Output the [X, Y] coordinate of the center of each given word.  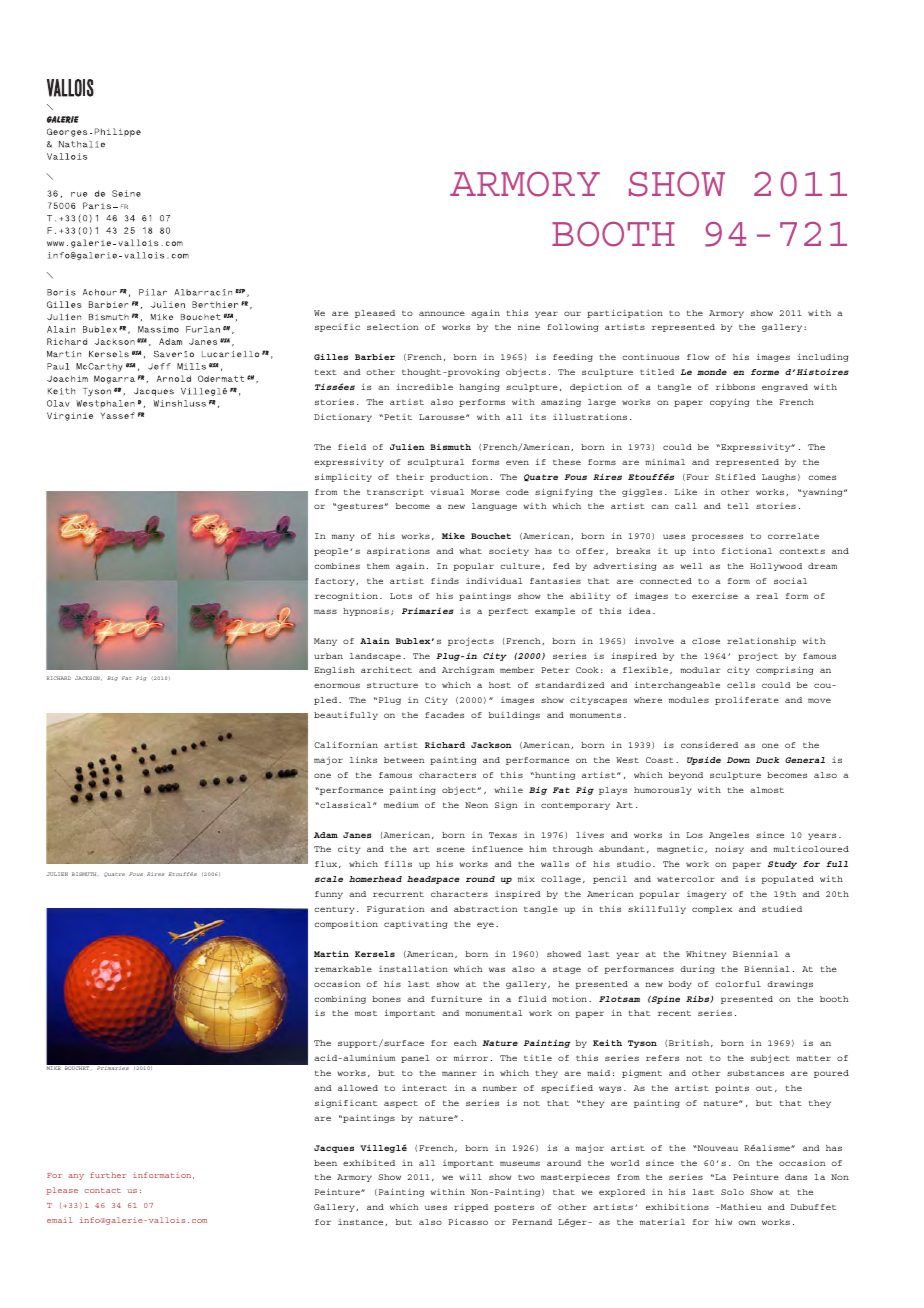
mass [325, 611]
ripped [471, 1208]
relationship [761, 641]
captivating [415, 925]
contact [103, 1190]
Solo [732, 1192]
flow [698, 357]
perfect [508, 612]
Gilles [331, 356]
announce [442, 313]
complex [712, 910]
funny [329, 895]
